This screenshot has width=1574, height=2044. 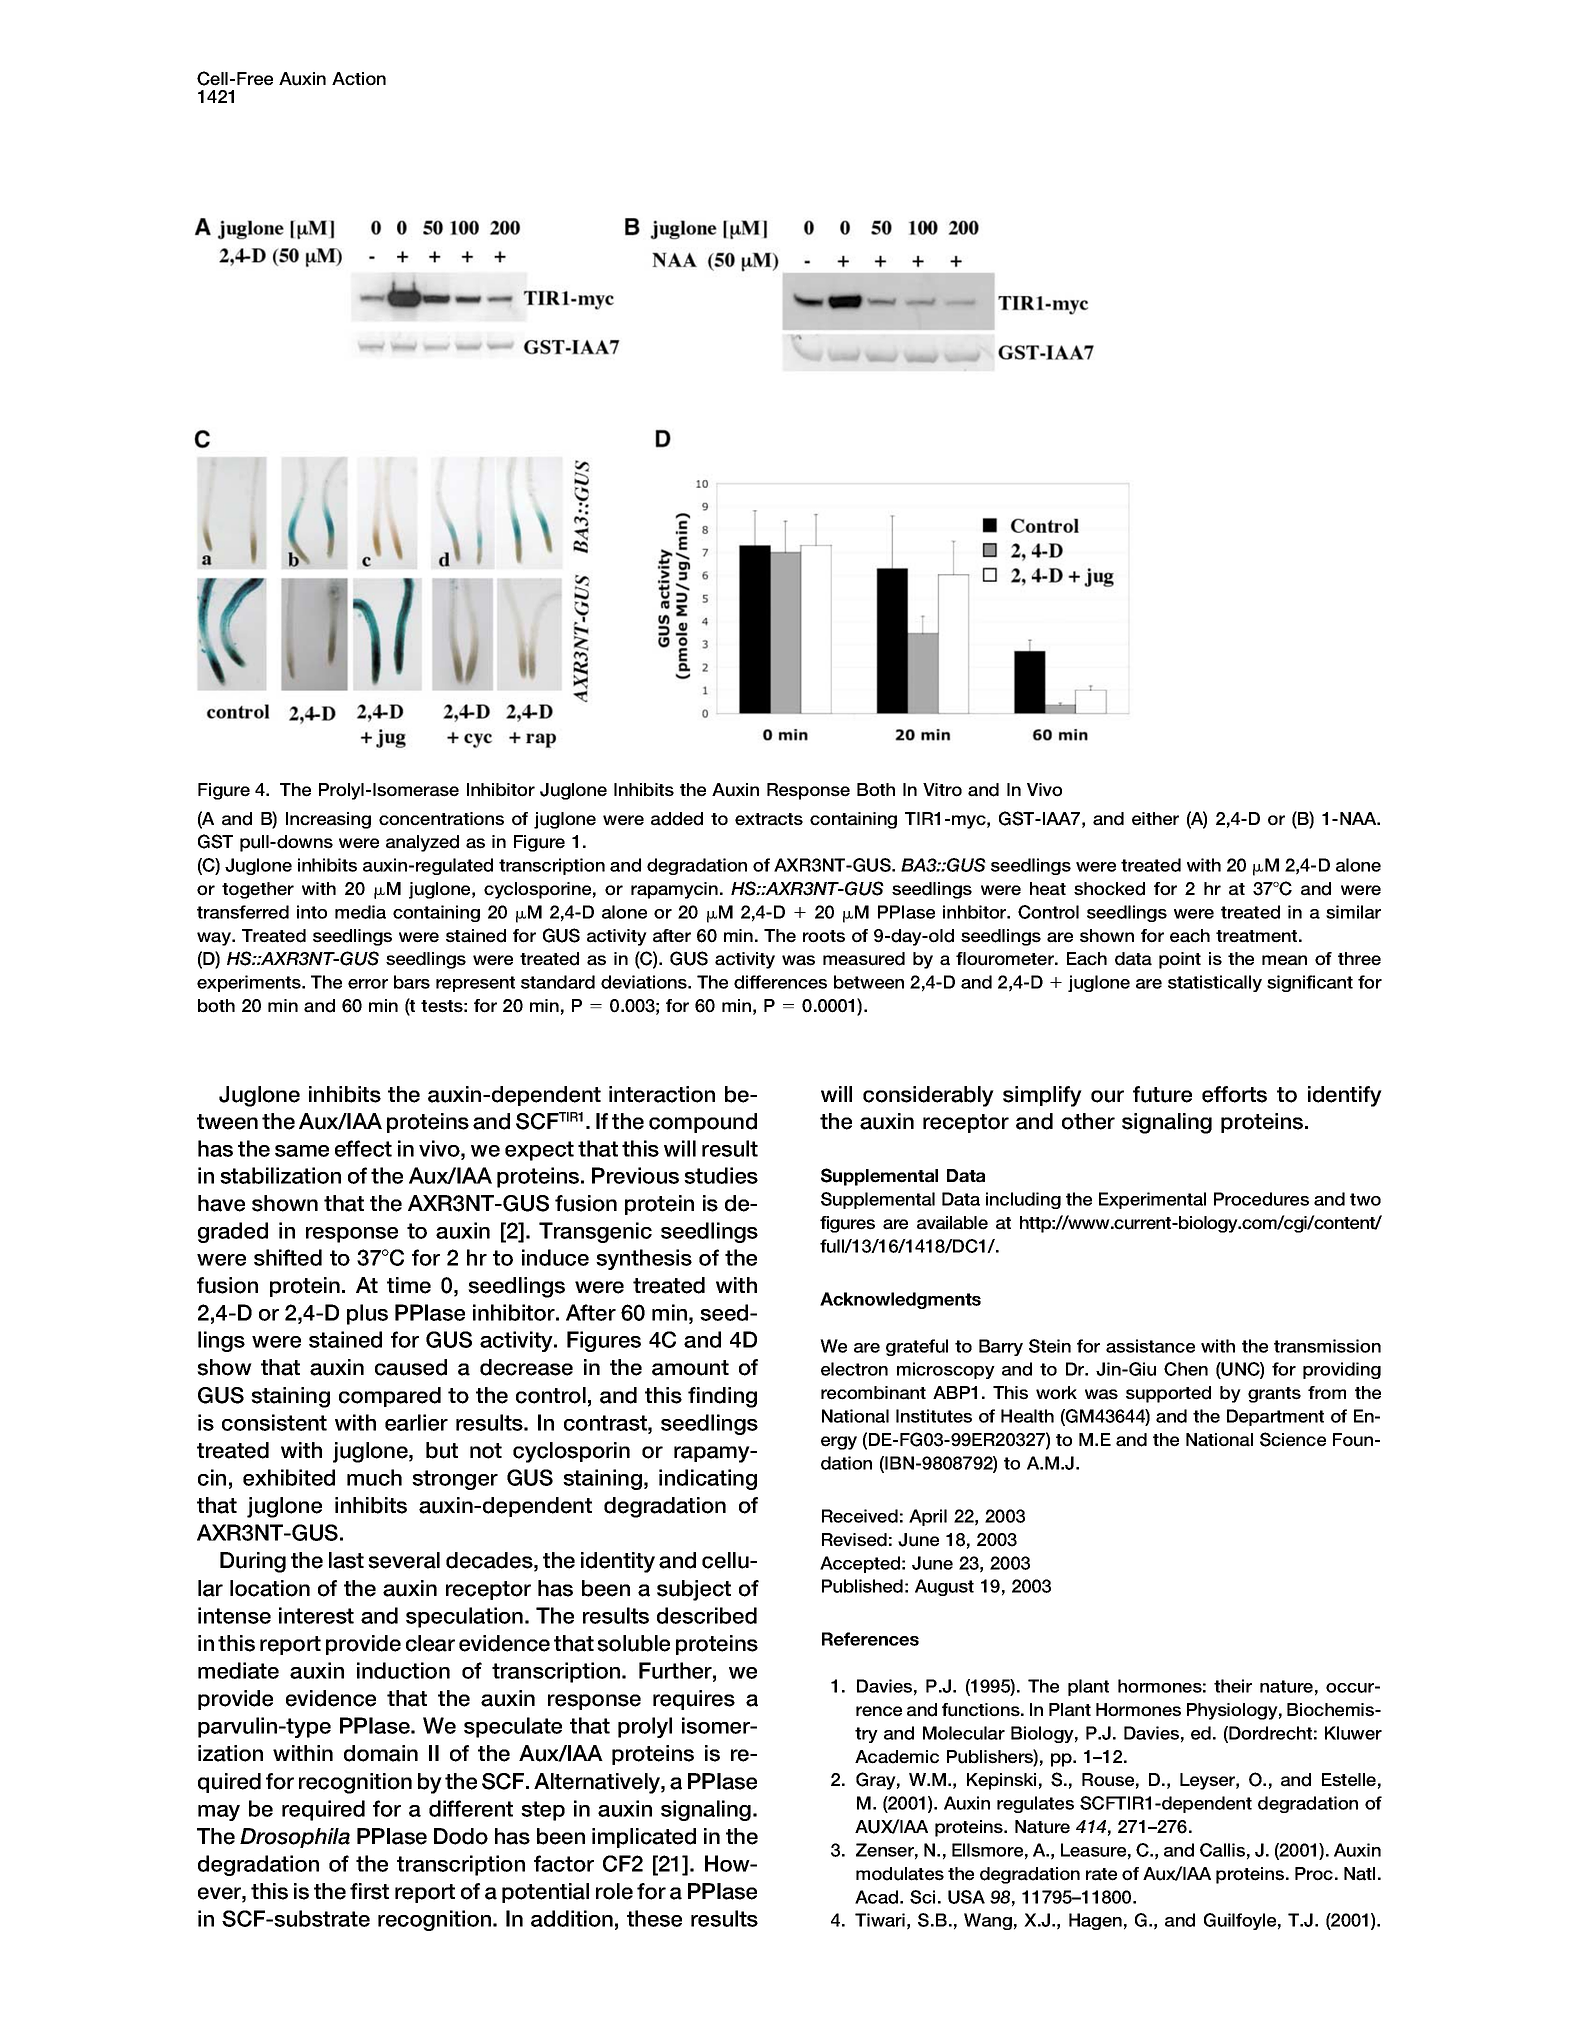 I want to click on studies, so click(x=721, y=1175).
